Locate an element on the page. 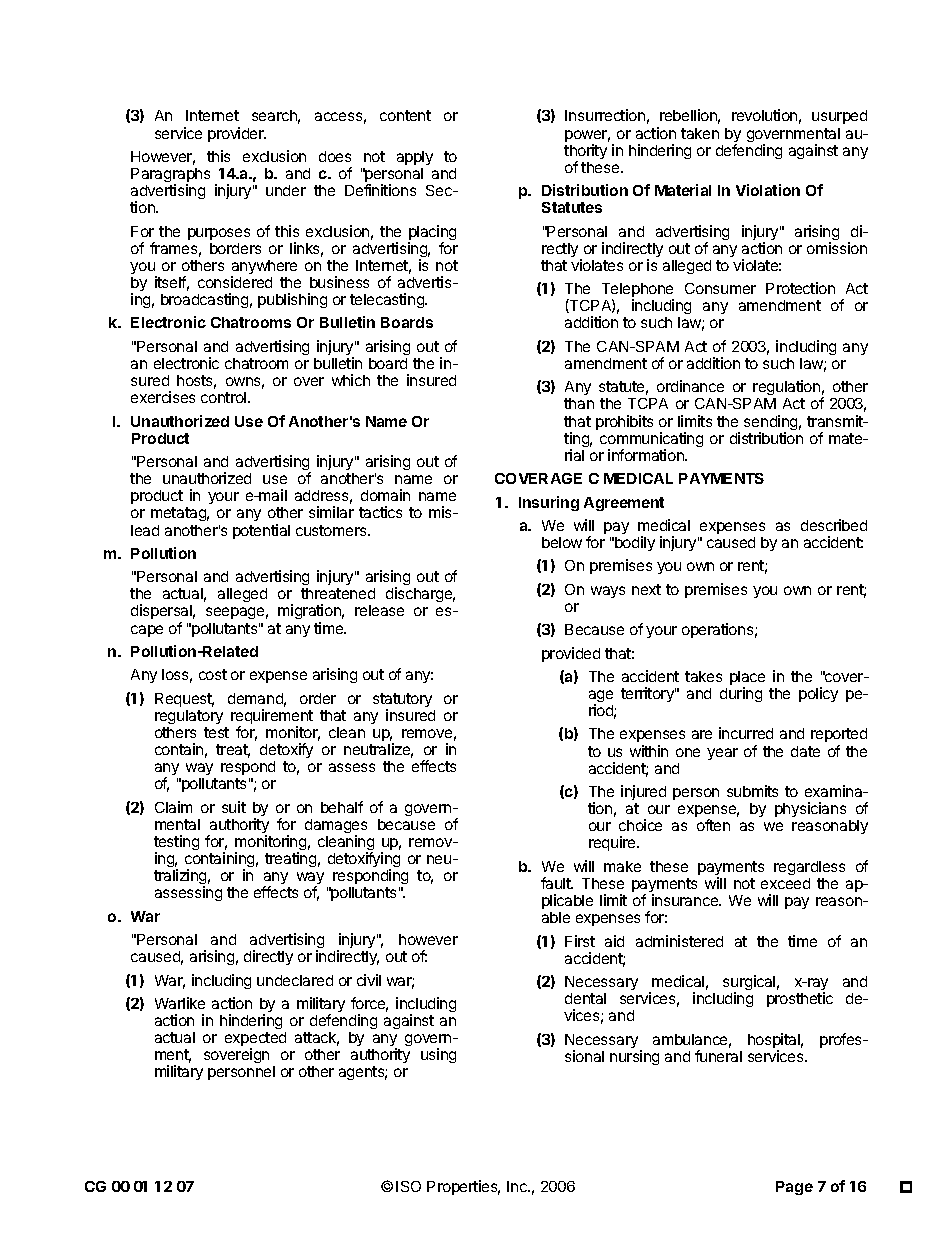  taken is located at coordinates (700, 133).
